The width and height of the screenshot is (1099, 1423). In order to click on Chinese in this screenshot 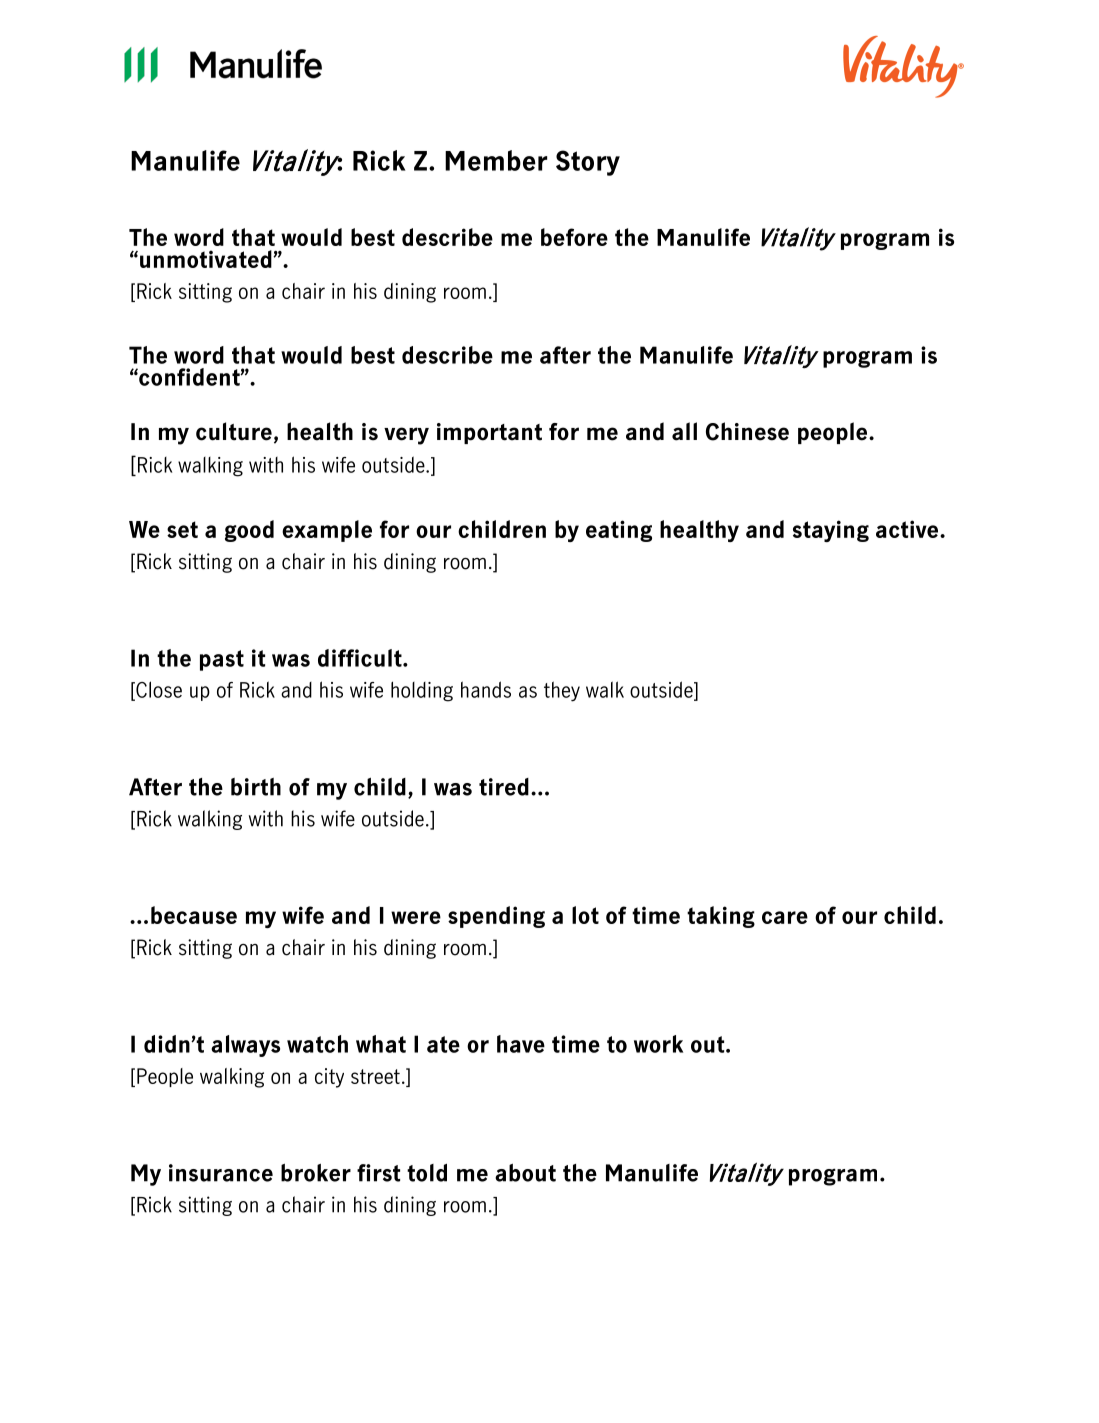, I will do `click(747, 431)`.
